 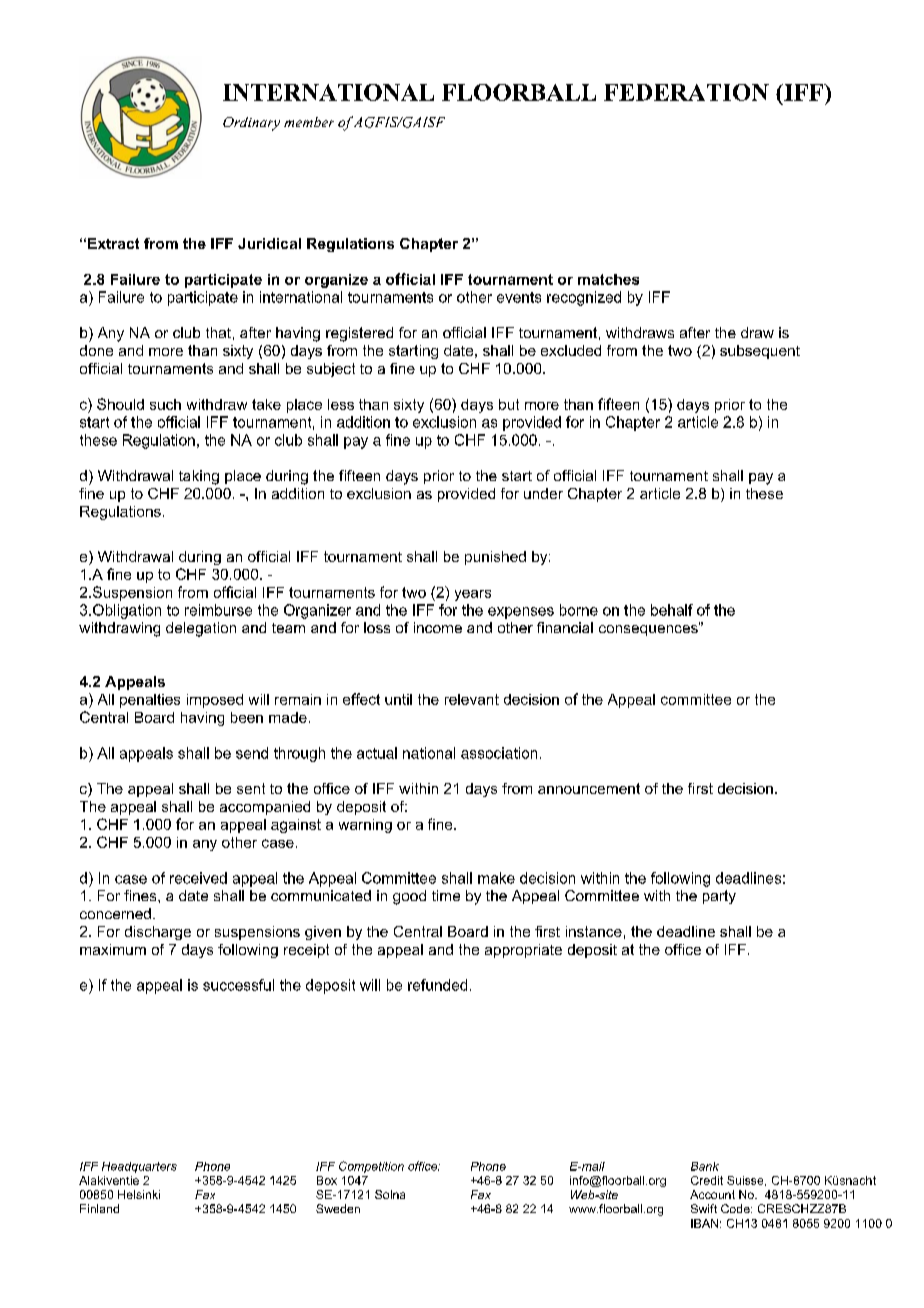 What do you see at coordinates (686, 92) in the screenshot?
I see `FEDERATION` at bounding box center [686, 92].
